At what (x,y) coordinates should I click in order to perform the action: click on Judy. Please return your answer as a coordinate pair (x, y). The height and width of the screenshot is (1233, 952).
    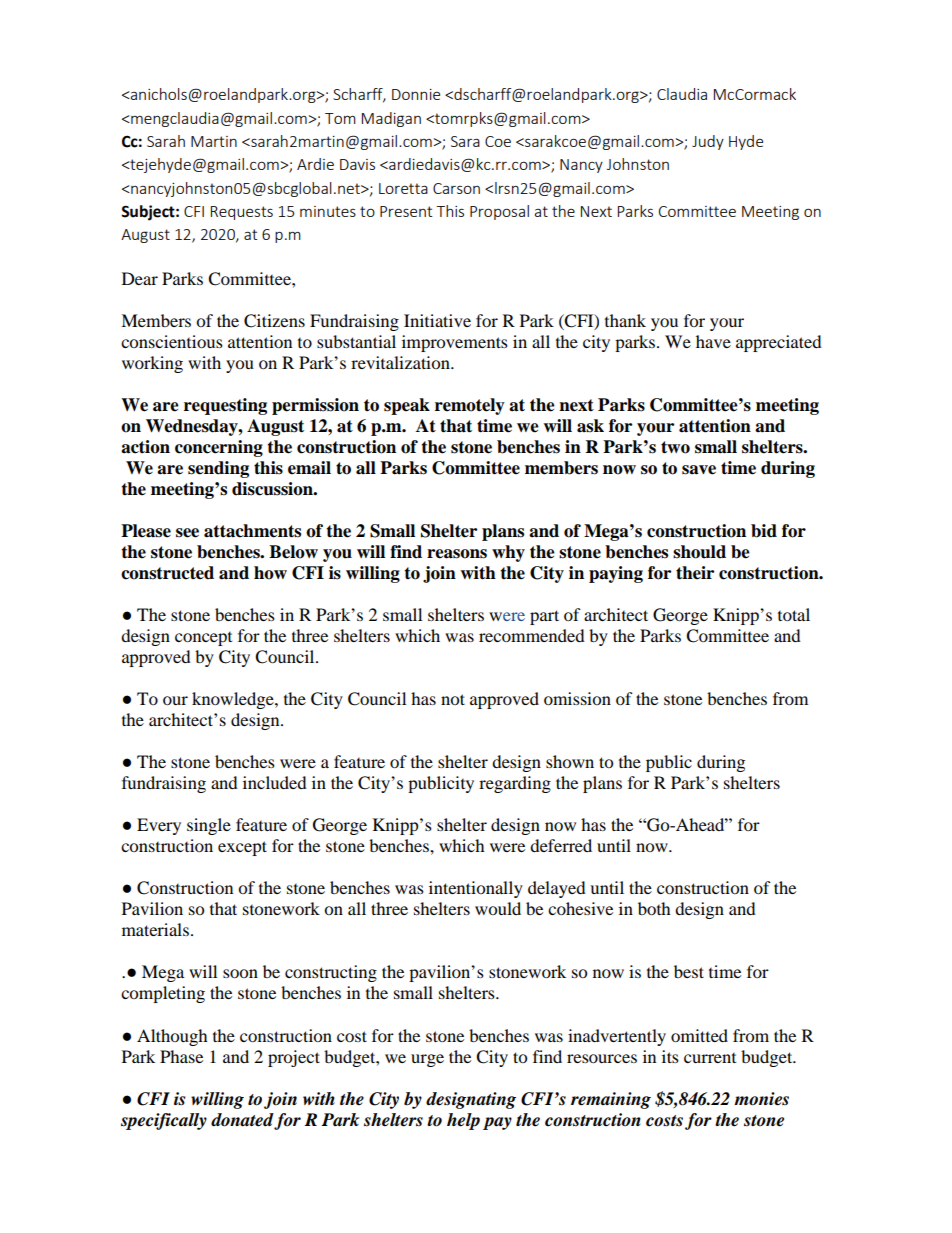
    Looking at the image, I should click on (708, 142).
